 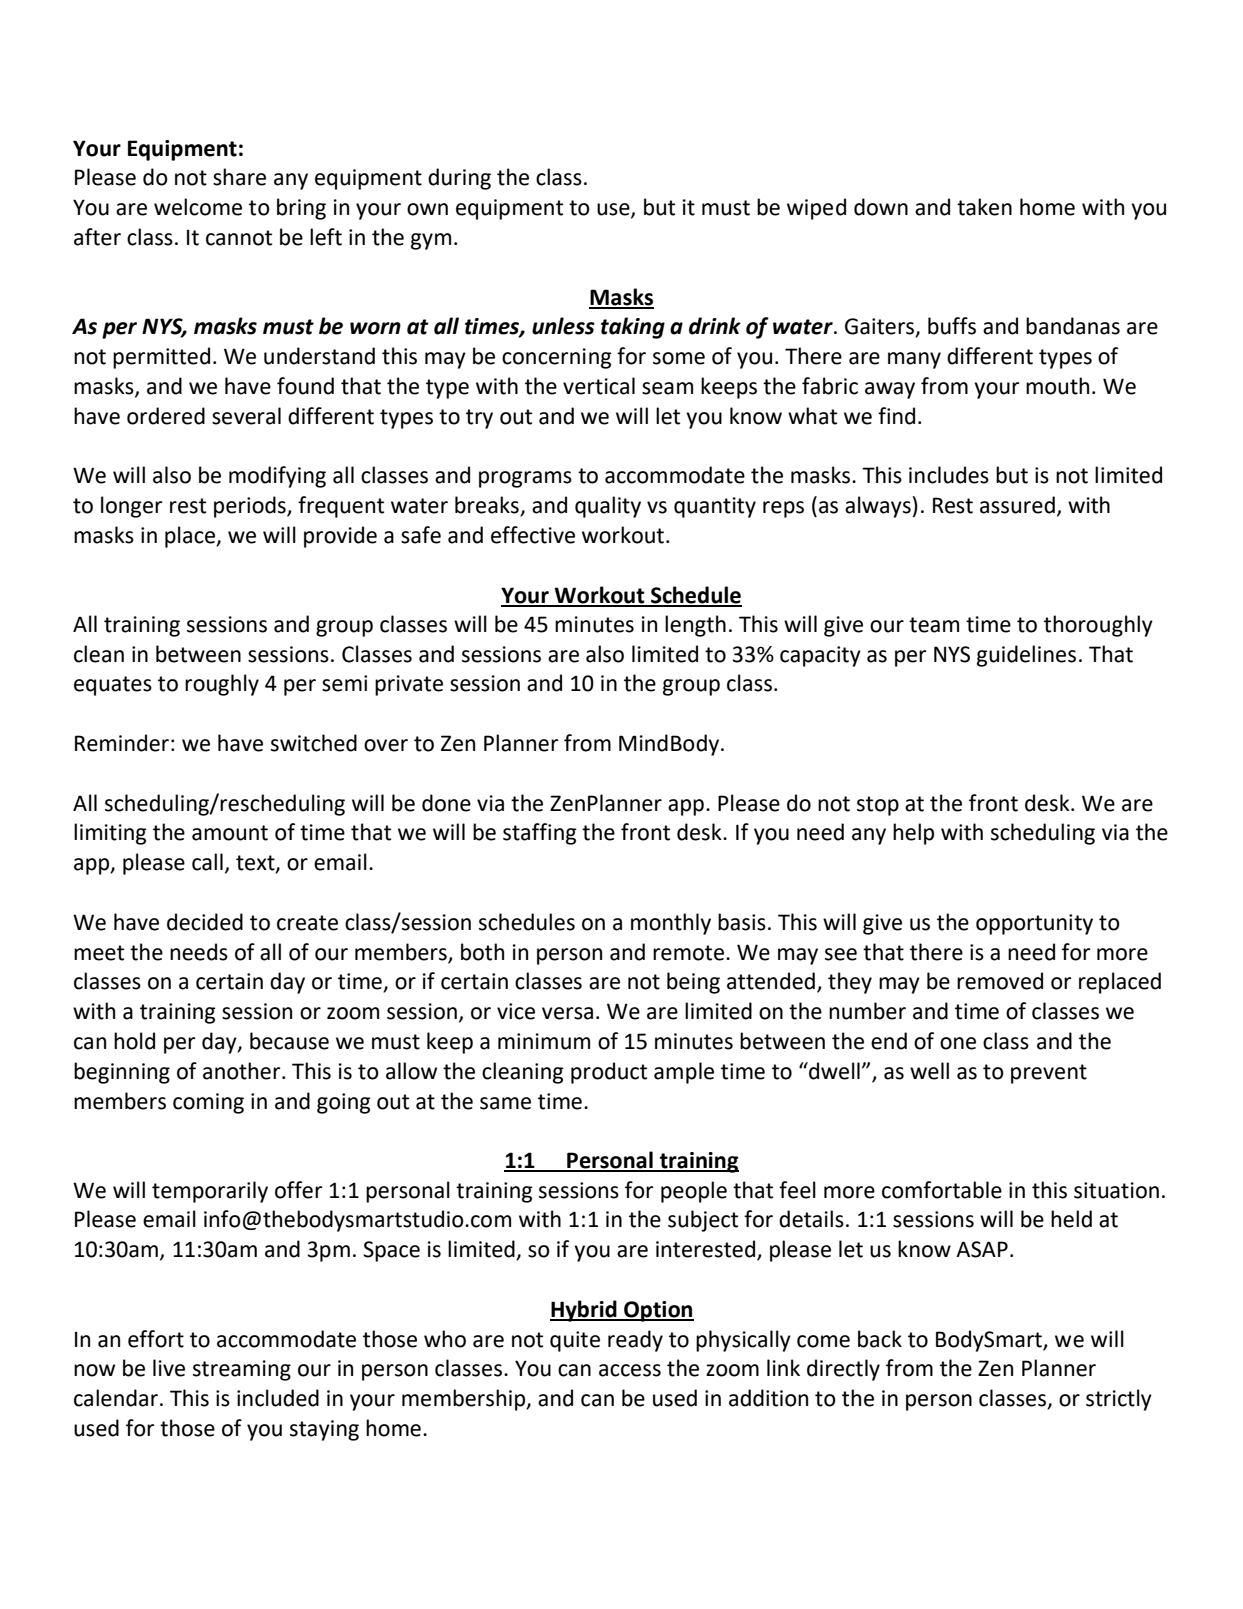 What do you see at coordinates (239, 238) in the image?
I see `cannot` at bounding box center [239, 238].
